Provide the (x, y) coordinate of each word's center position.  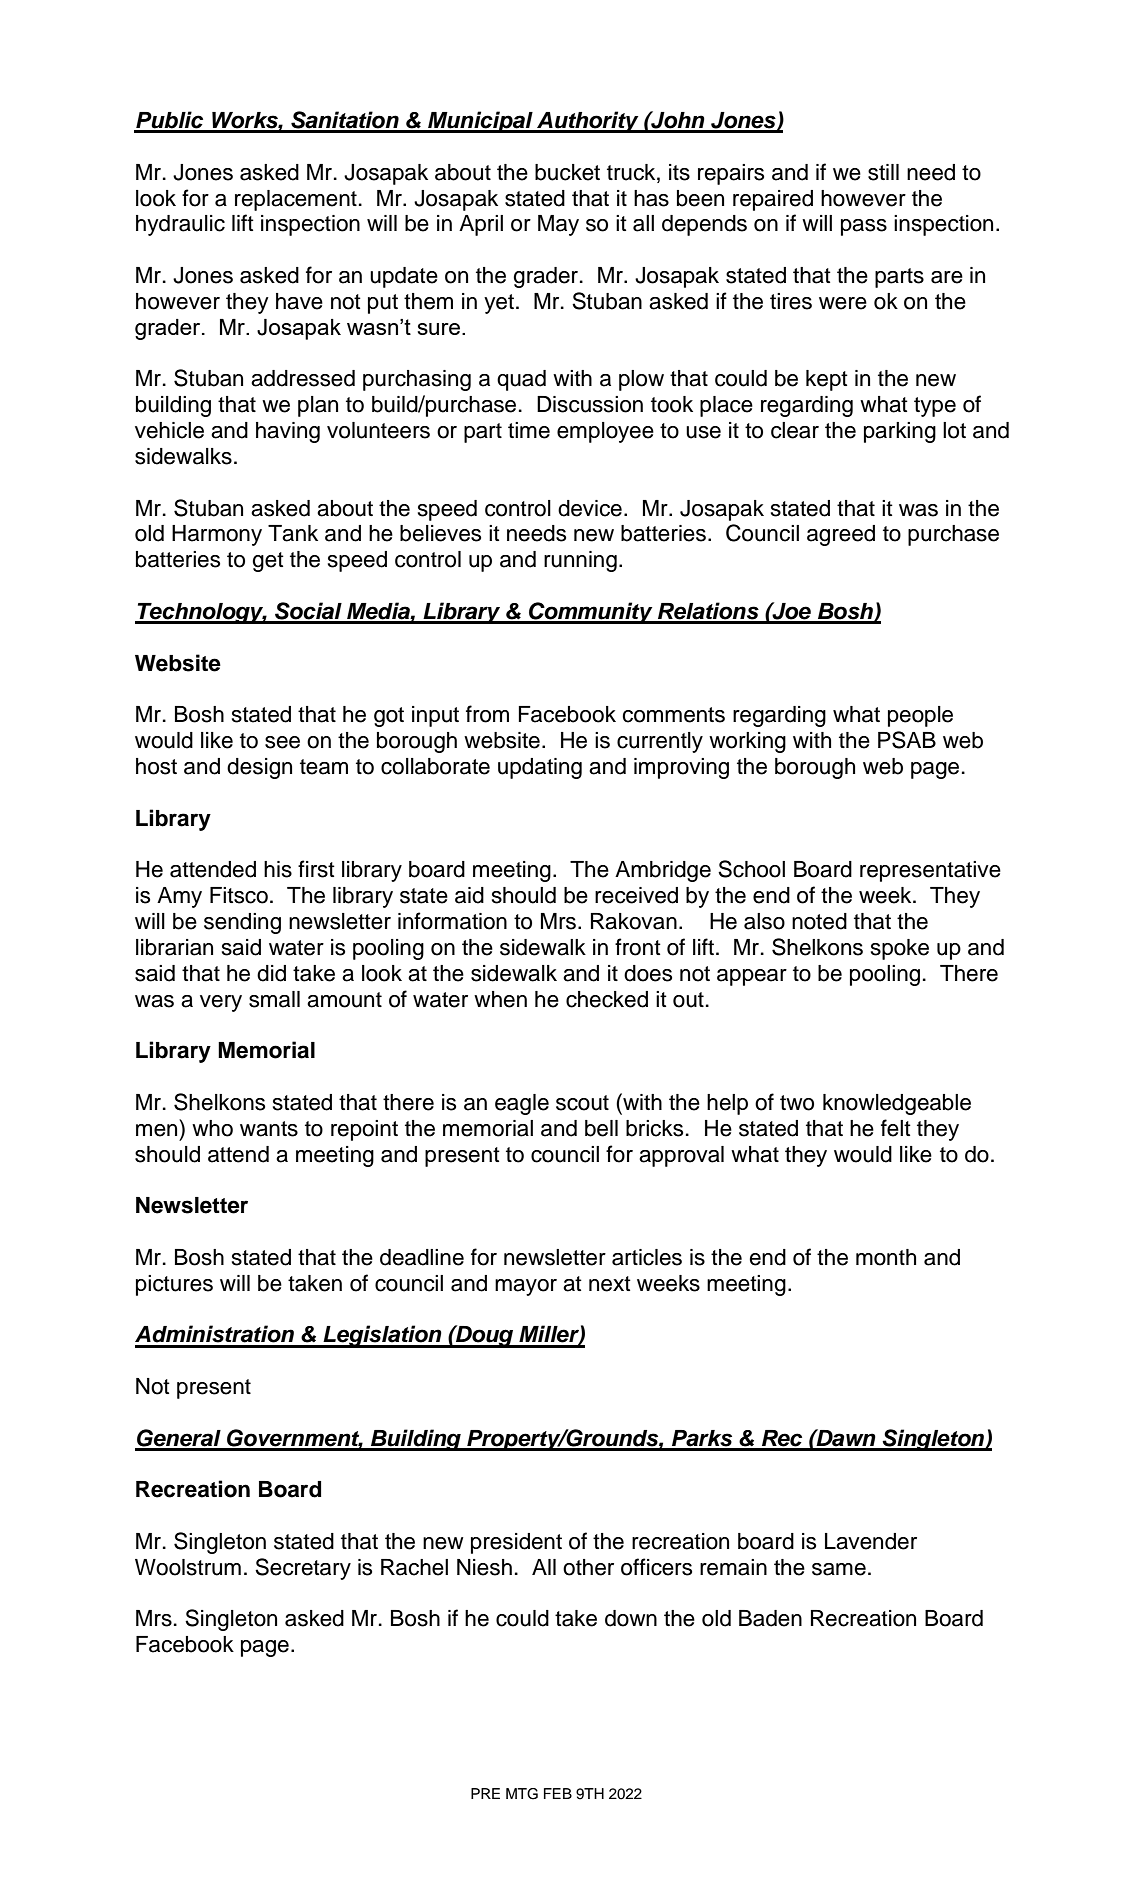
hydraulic (180, 225)
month (886, 1257)
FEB (558, 1793)
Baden (770, 1618)
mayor (526, 1287)
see (282, 742)
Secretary (303, 1569)
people (920, 716)
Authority (588, 122)
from (487, 714)
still (883, 172)
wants (269, 1129)
